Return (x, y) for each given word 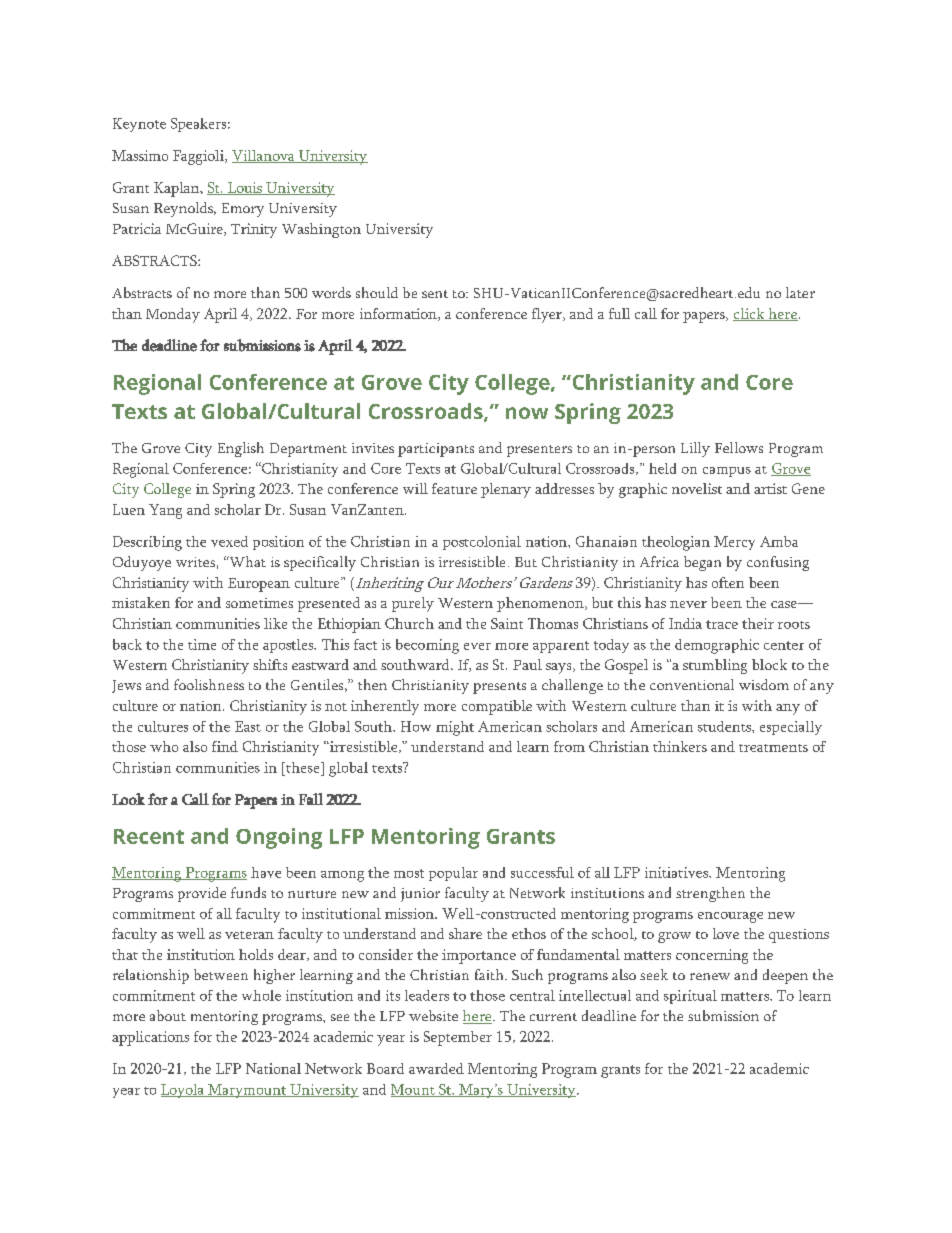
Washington (321, 230)
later (800, 292)
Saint (507, 623)
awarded (436, 1068)
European (259, 585)
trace (722, 624)
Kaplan (178, 189)
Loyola (183, 1091)
